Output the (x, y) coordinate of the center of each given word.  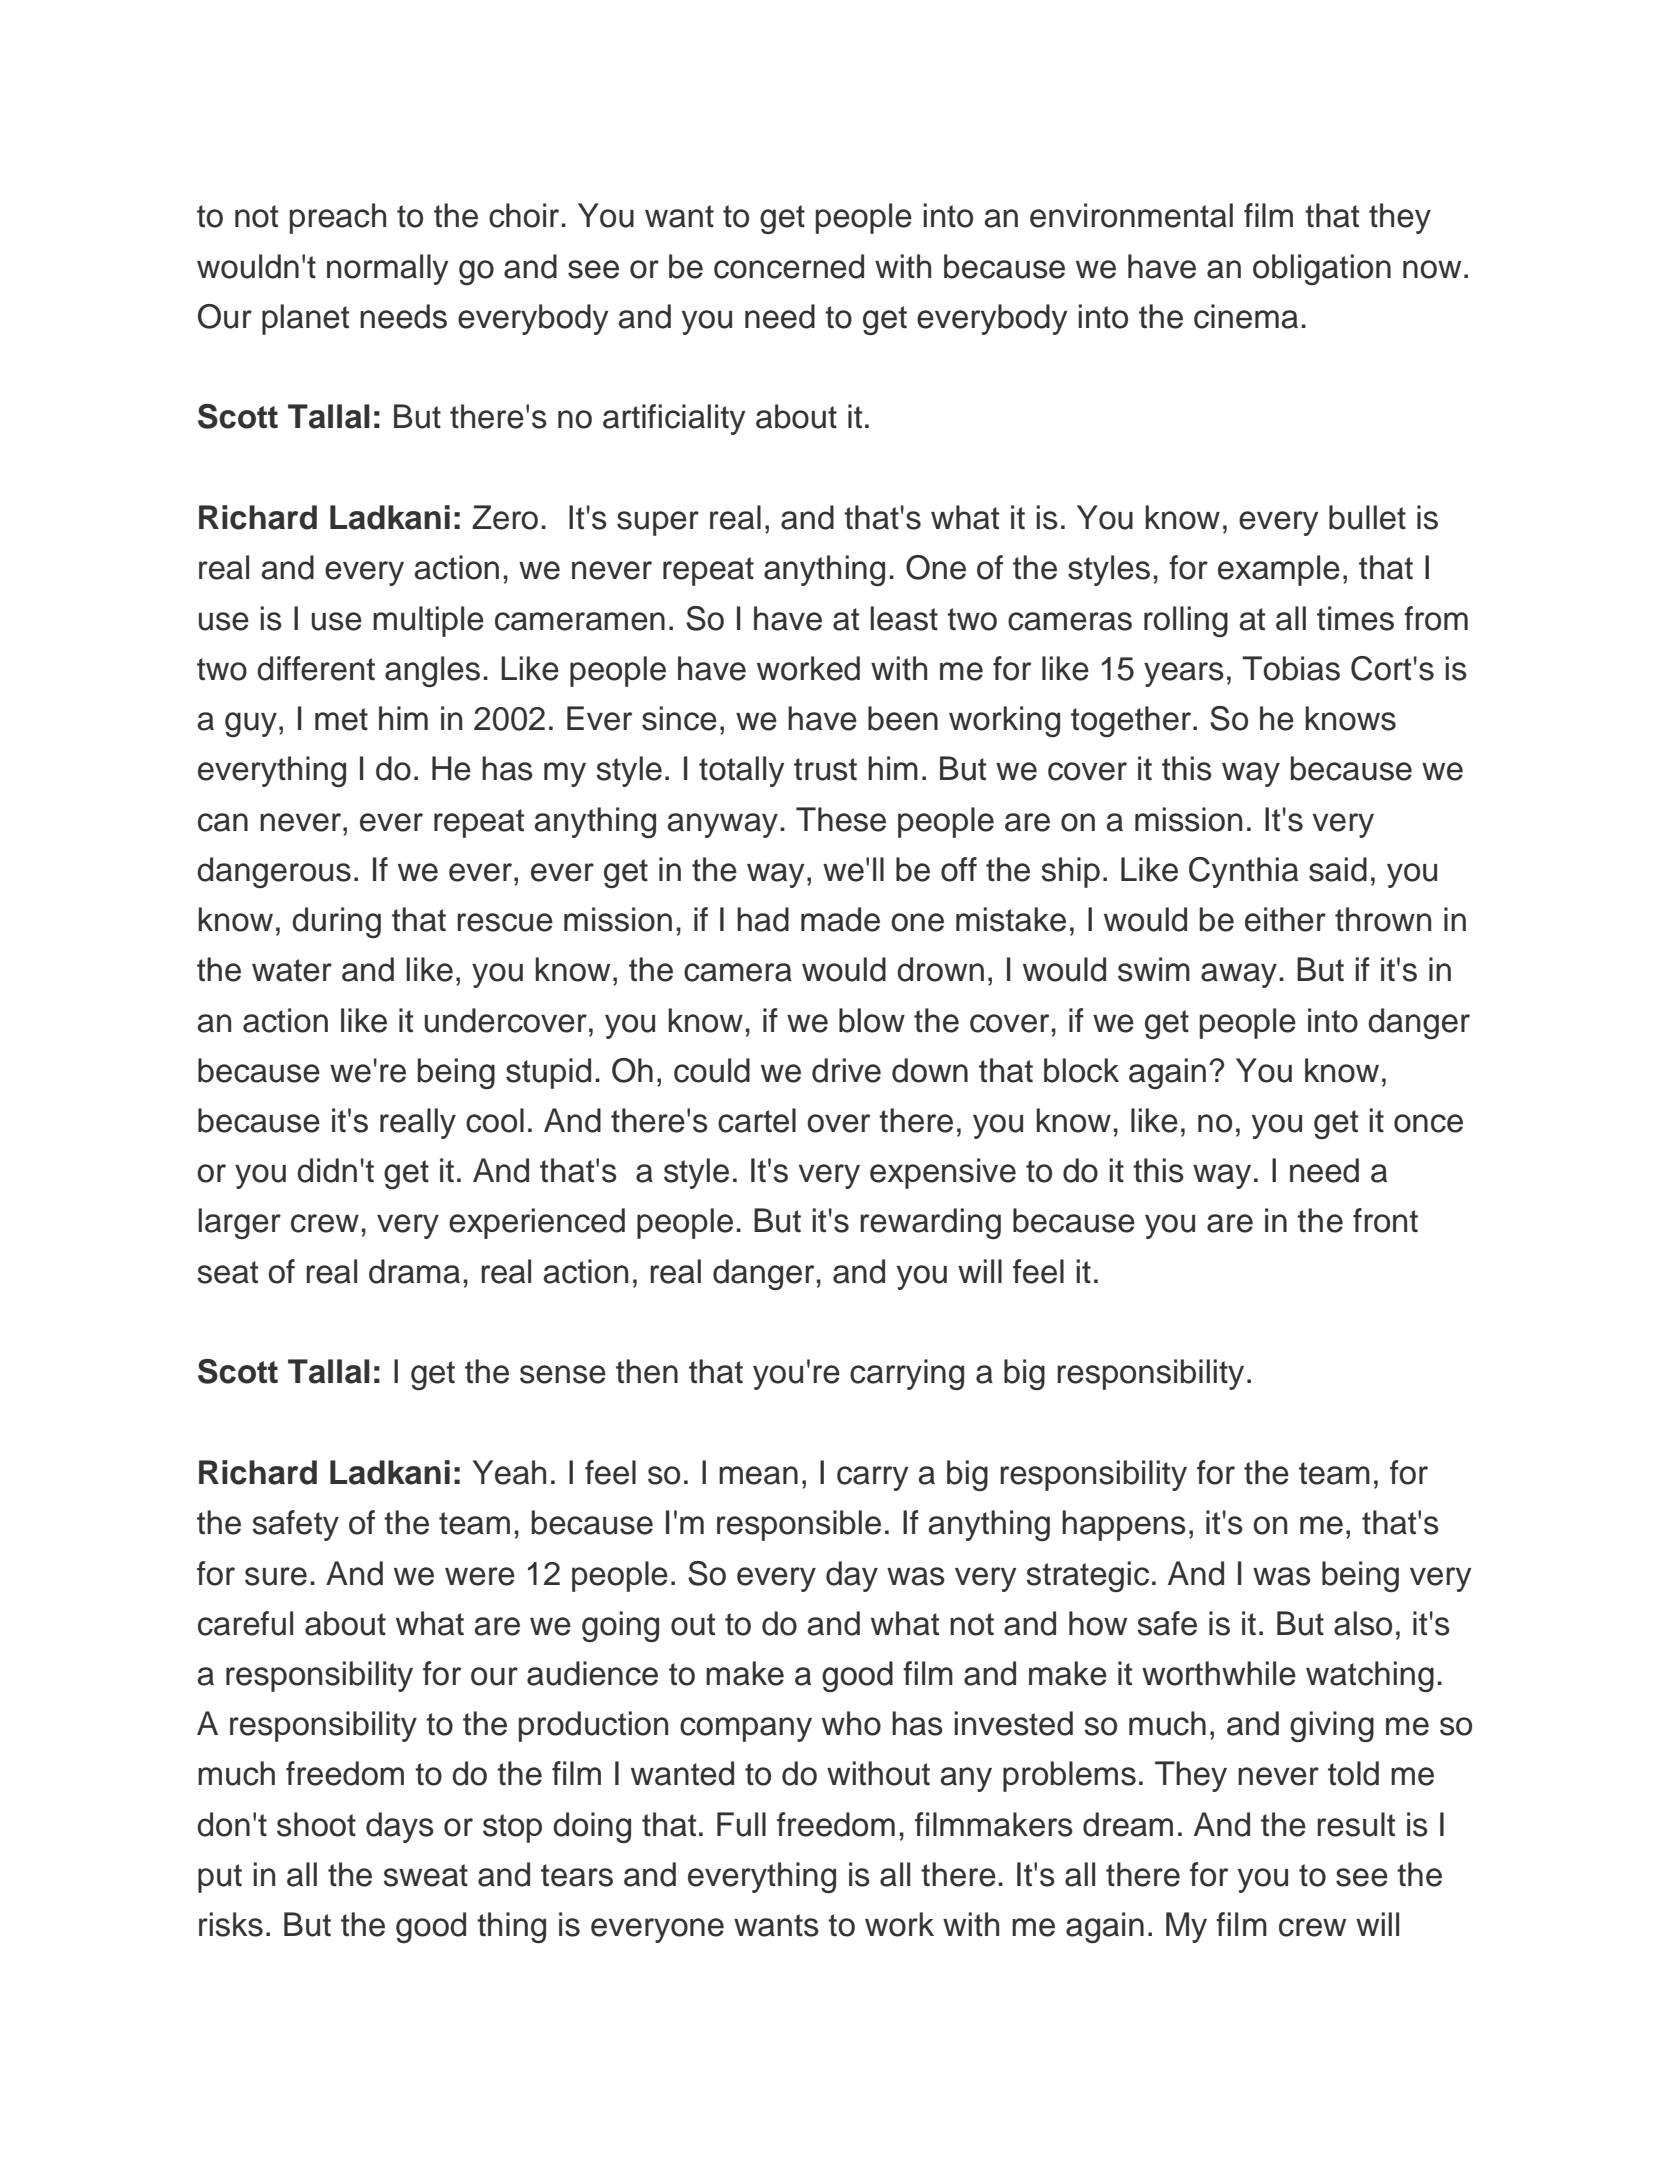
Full (741, 1824)
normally (387, 269)
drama (414, 1271)
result (1356, 1824)
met (341, 719)
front (1385, 1220)
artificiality (674, 419)
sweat (425, 1875)
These (841, 819)
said (1338, 869)
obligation (1322, 269)
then (647, 1371)
